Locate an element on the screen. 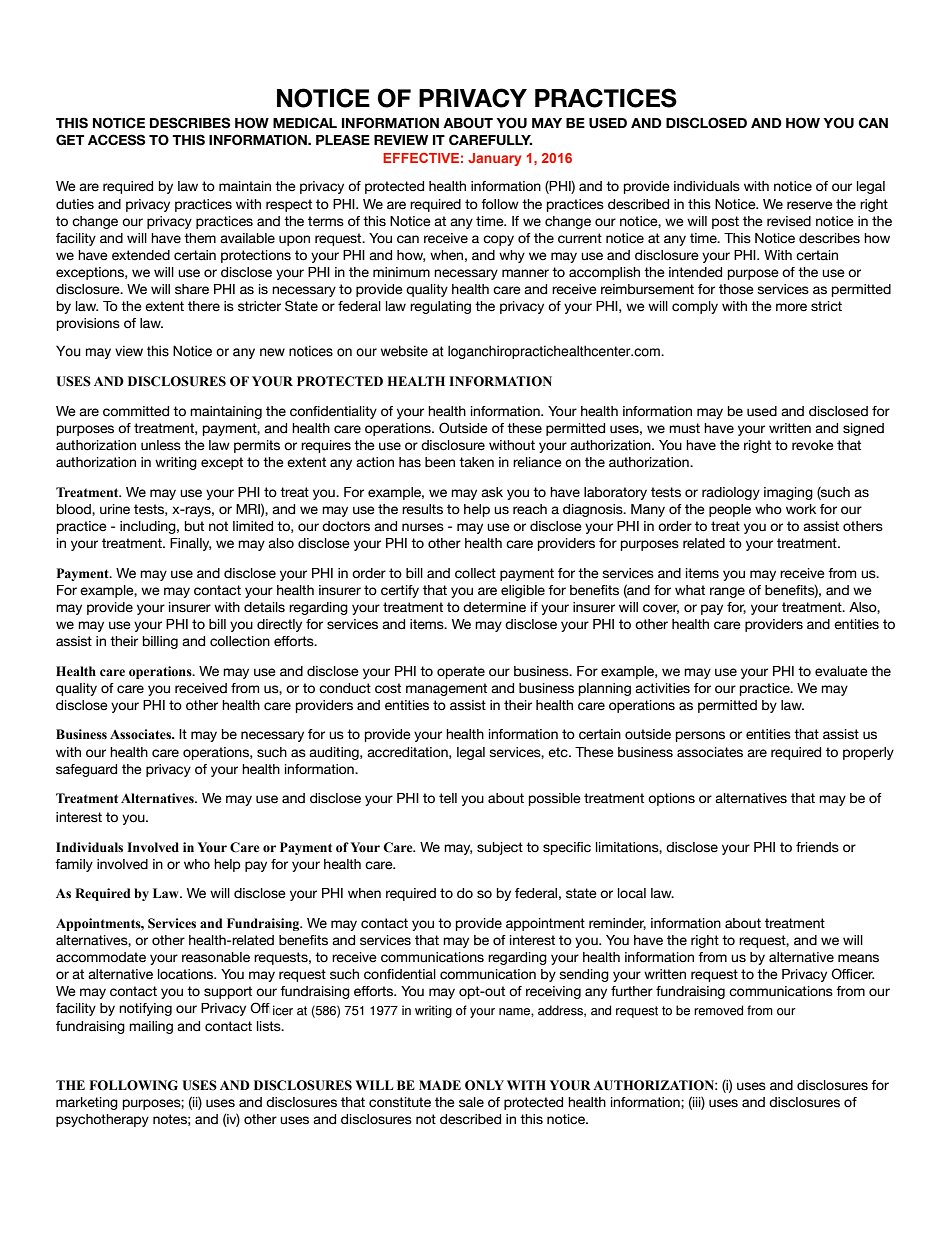  reserve is located at coordinates (810, 205).
